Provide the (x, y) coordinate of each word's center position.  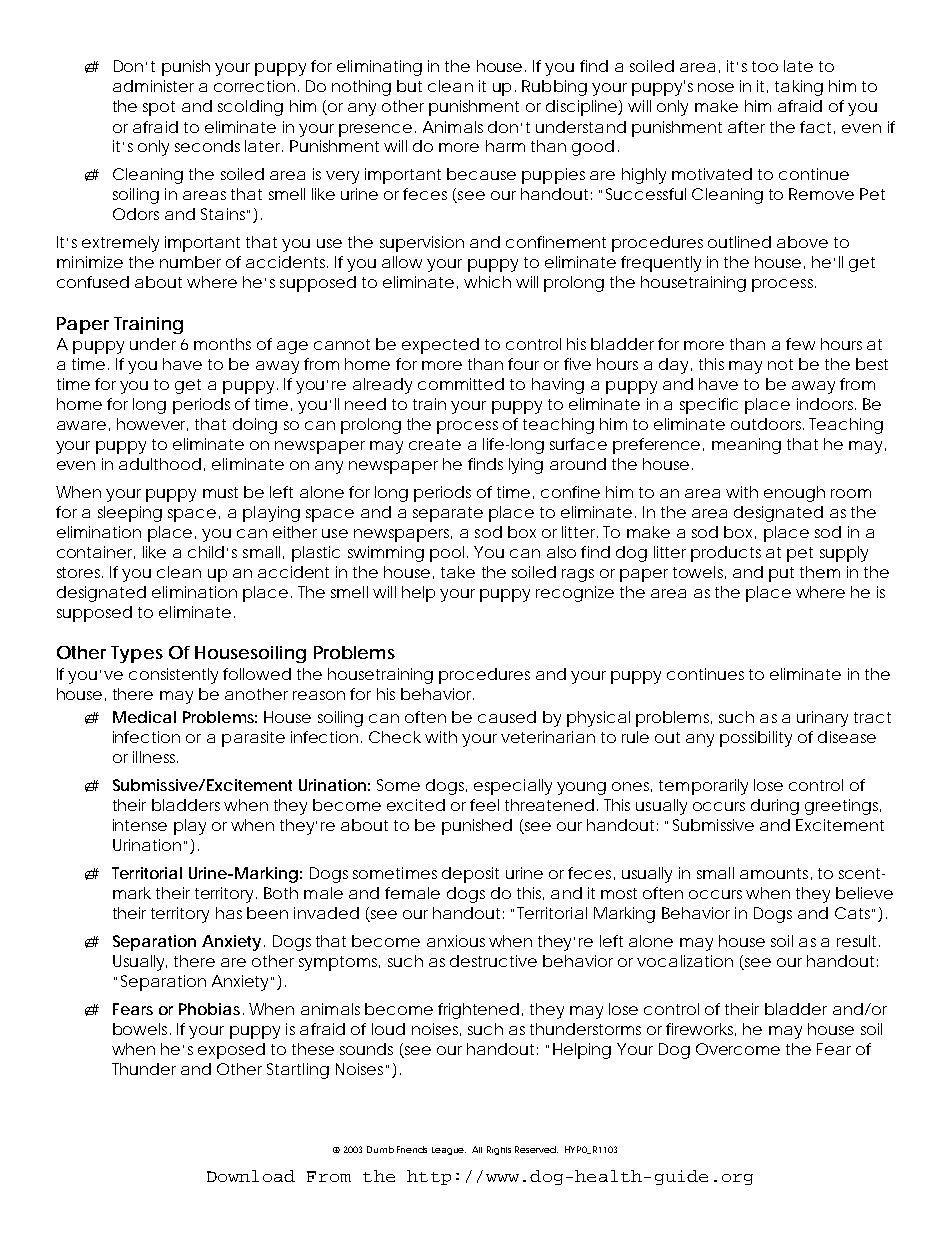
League (449, 1151)
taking (799, 88)
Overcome (738, 1049)
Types (137, 654)
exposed (231, 1051)
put (781, 574)
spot (159, 108)
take (458, 572)
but (409, 86)
